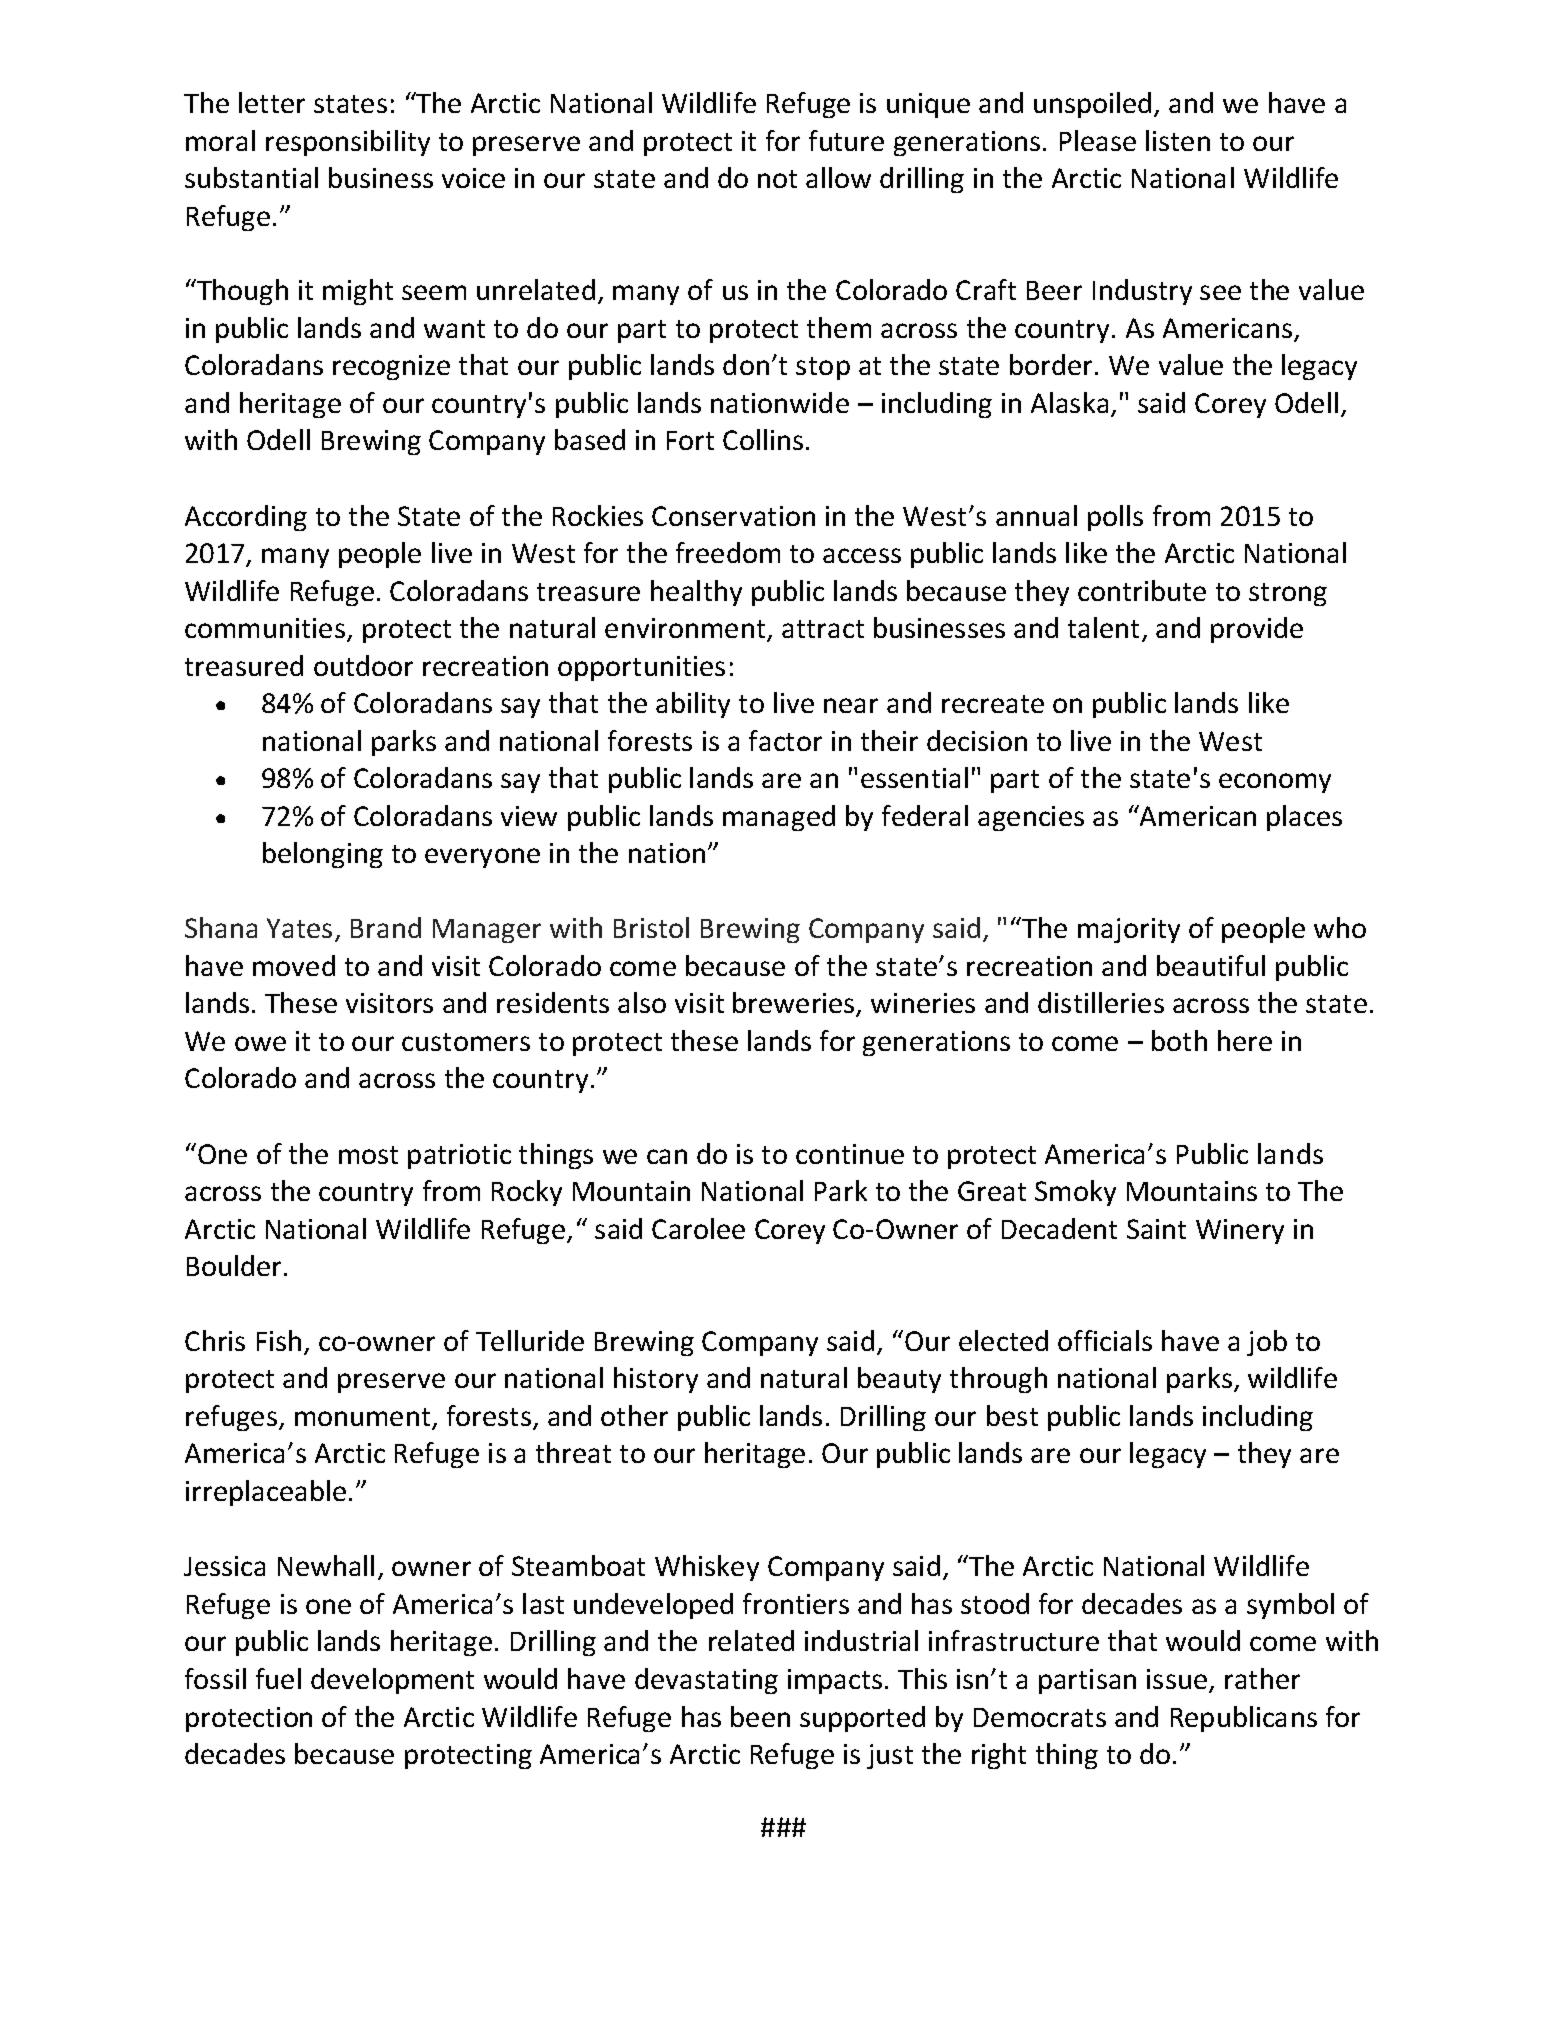 The height and width of the screenshot is (2028, 1567). Describe the element at coordinates (850, 1154) in the screenshot. I see `continue` at that location.
